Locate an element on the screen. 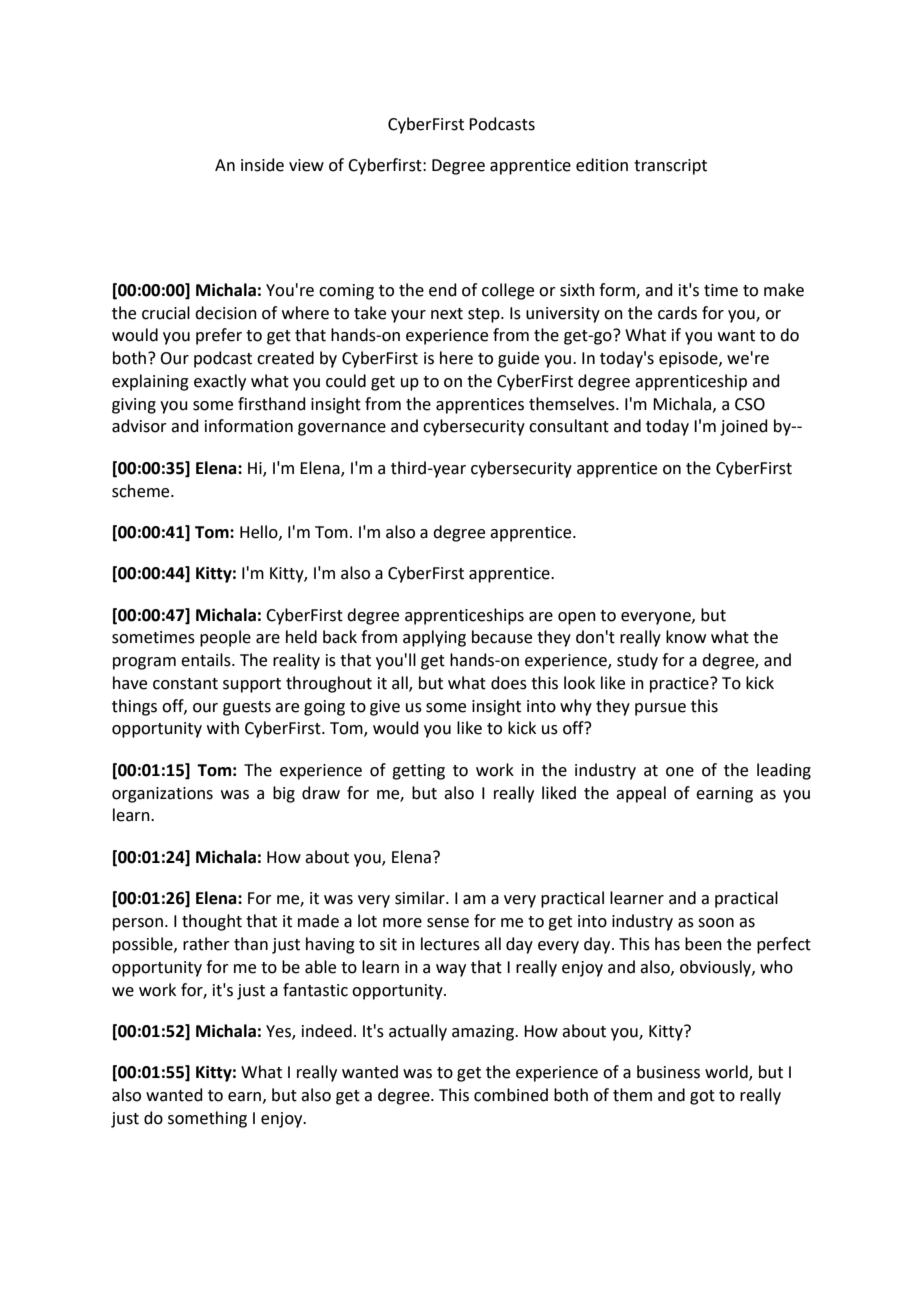 Image resolution: width=924 pixels, height=1308 pixels. transcript is located at coordinates (670, 167).
